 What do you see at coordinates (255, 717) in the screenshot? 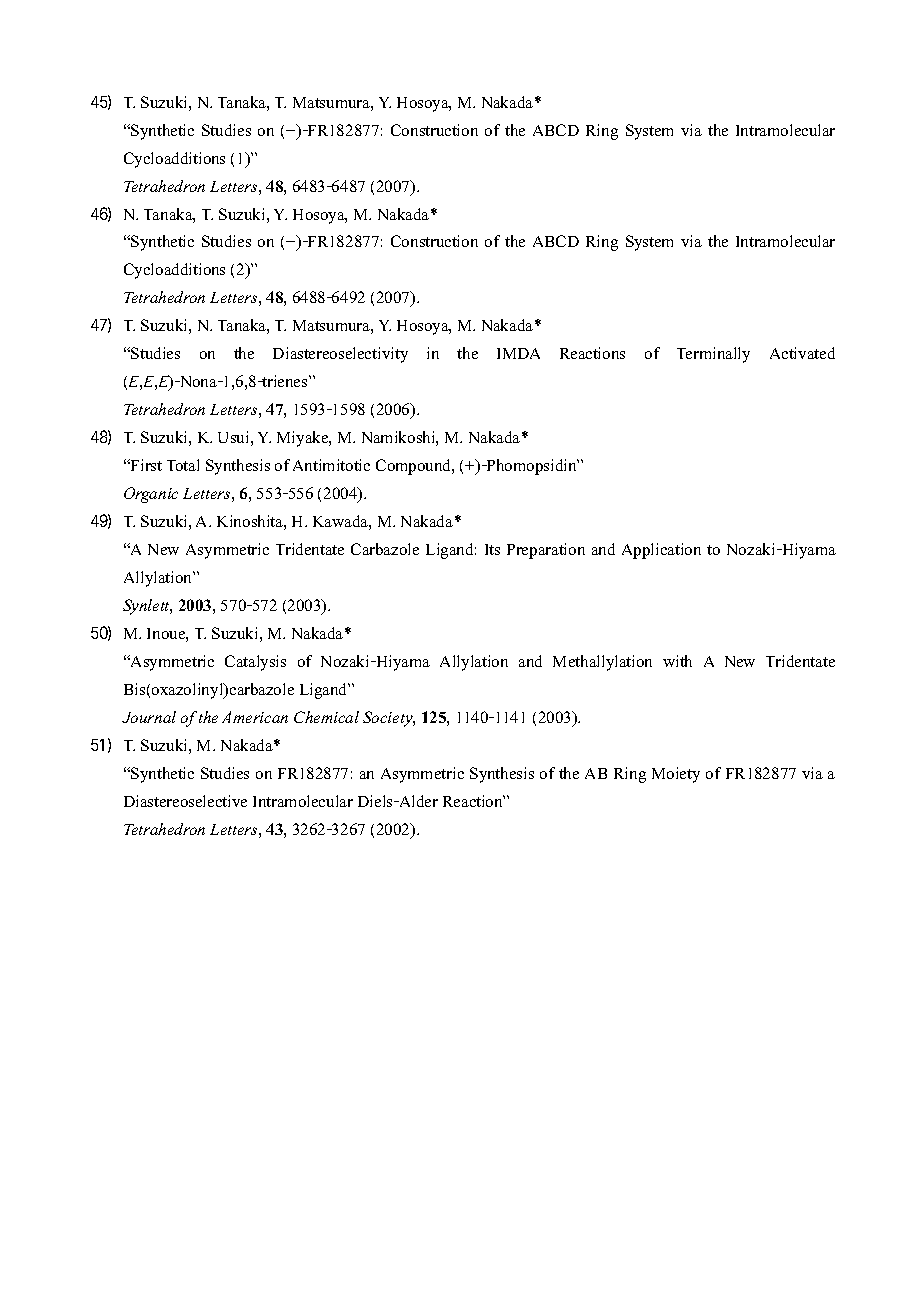
I see `American` at bounding box center [255, 717].
